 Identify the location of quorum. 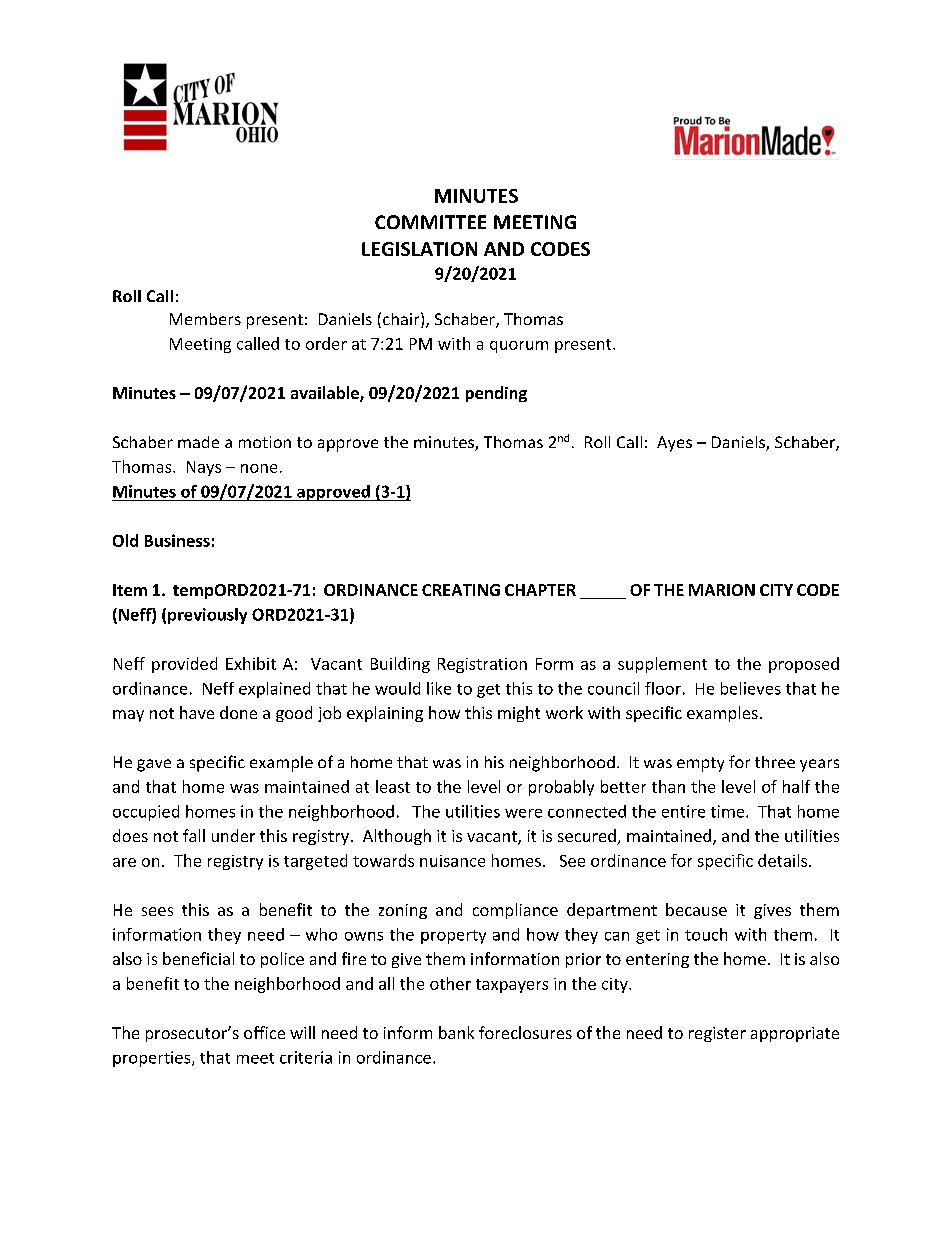
(519, 347).
